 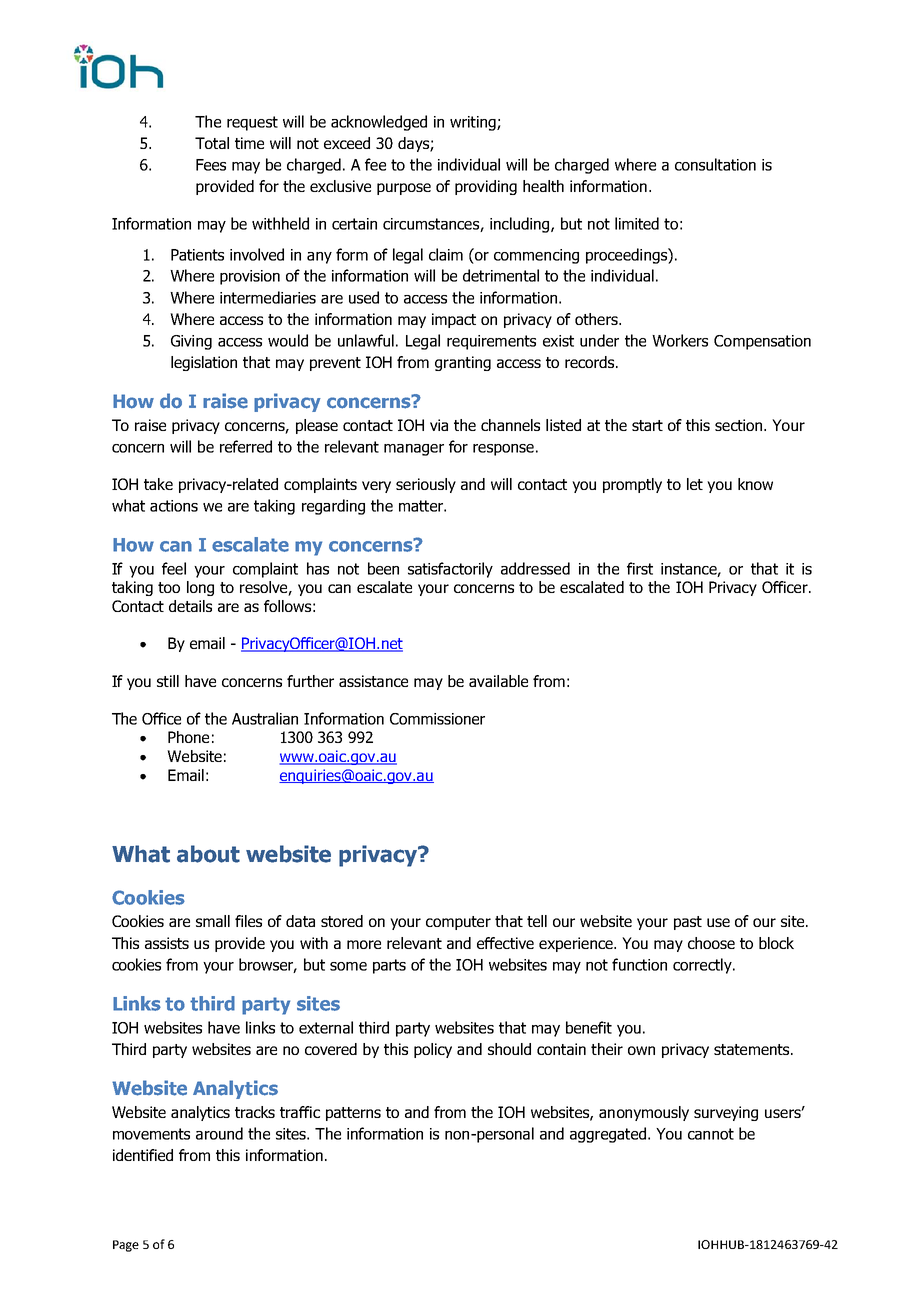 I want to click on Page, so click(x=126, y=1246).
